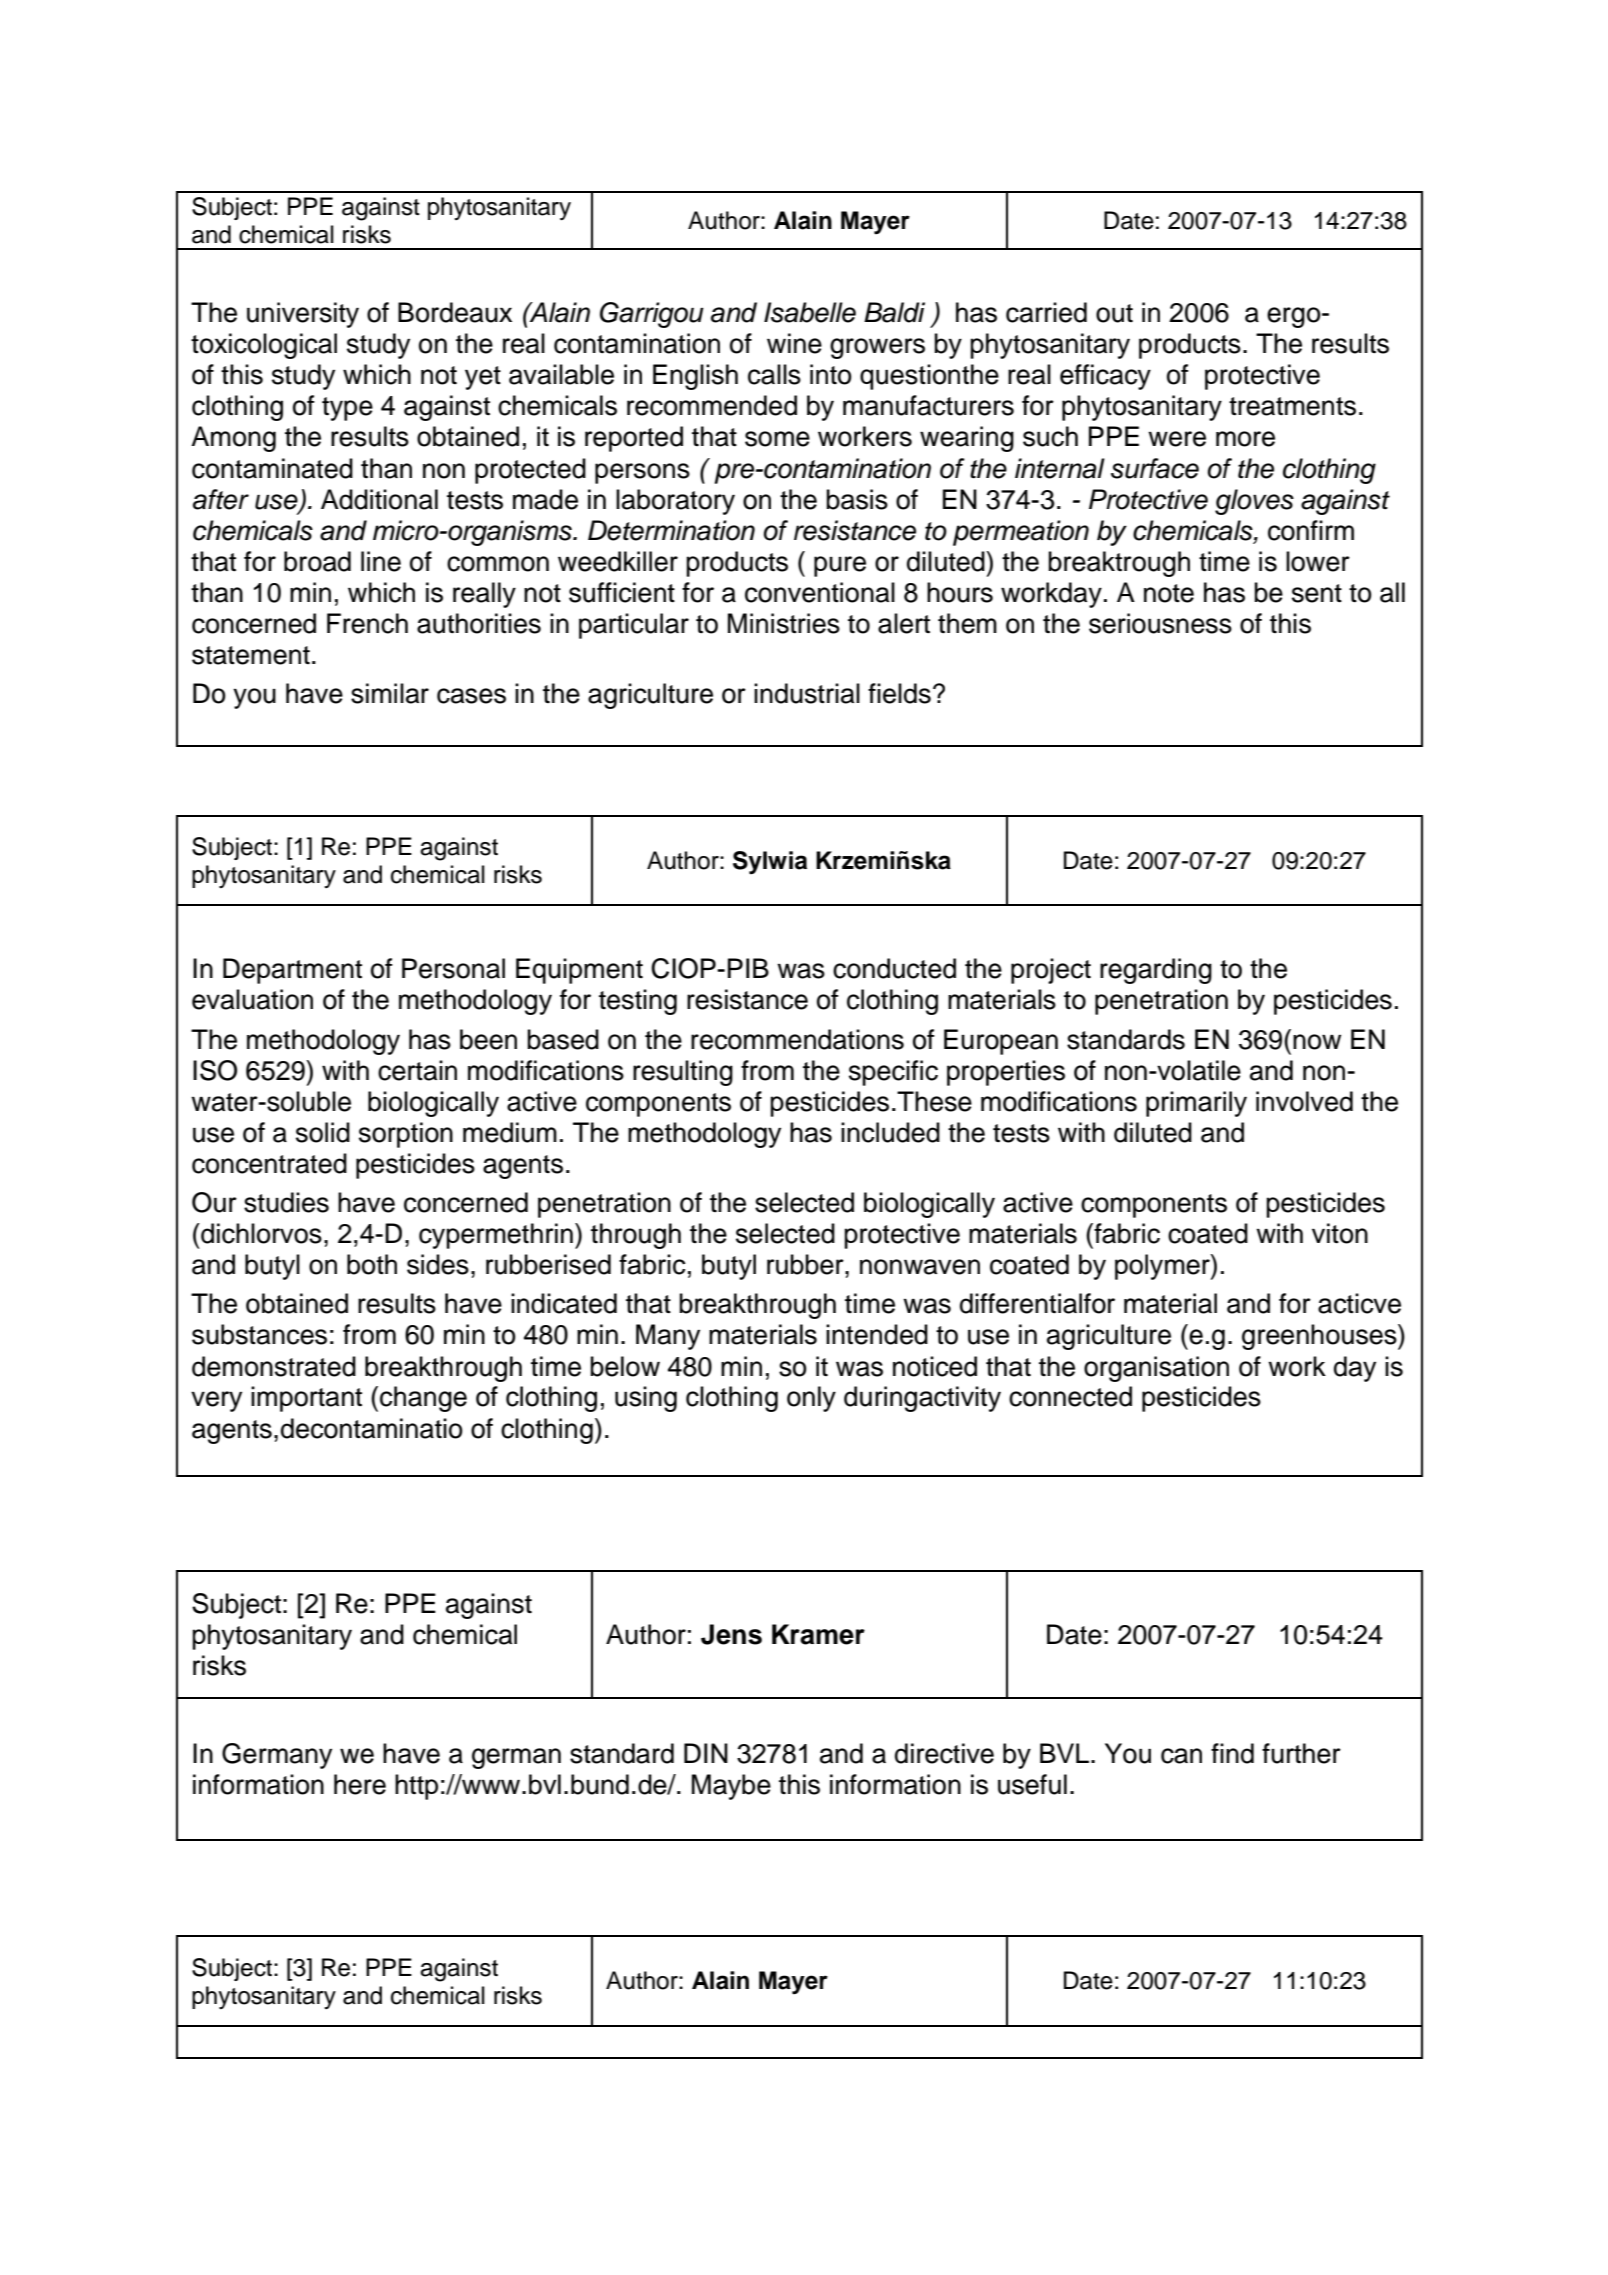 The height and width of the screenshot is (2275, 1608). I want to click on university, so click(303, 315).
